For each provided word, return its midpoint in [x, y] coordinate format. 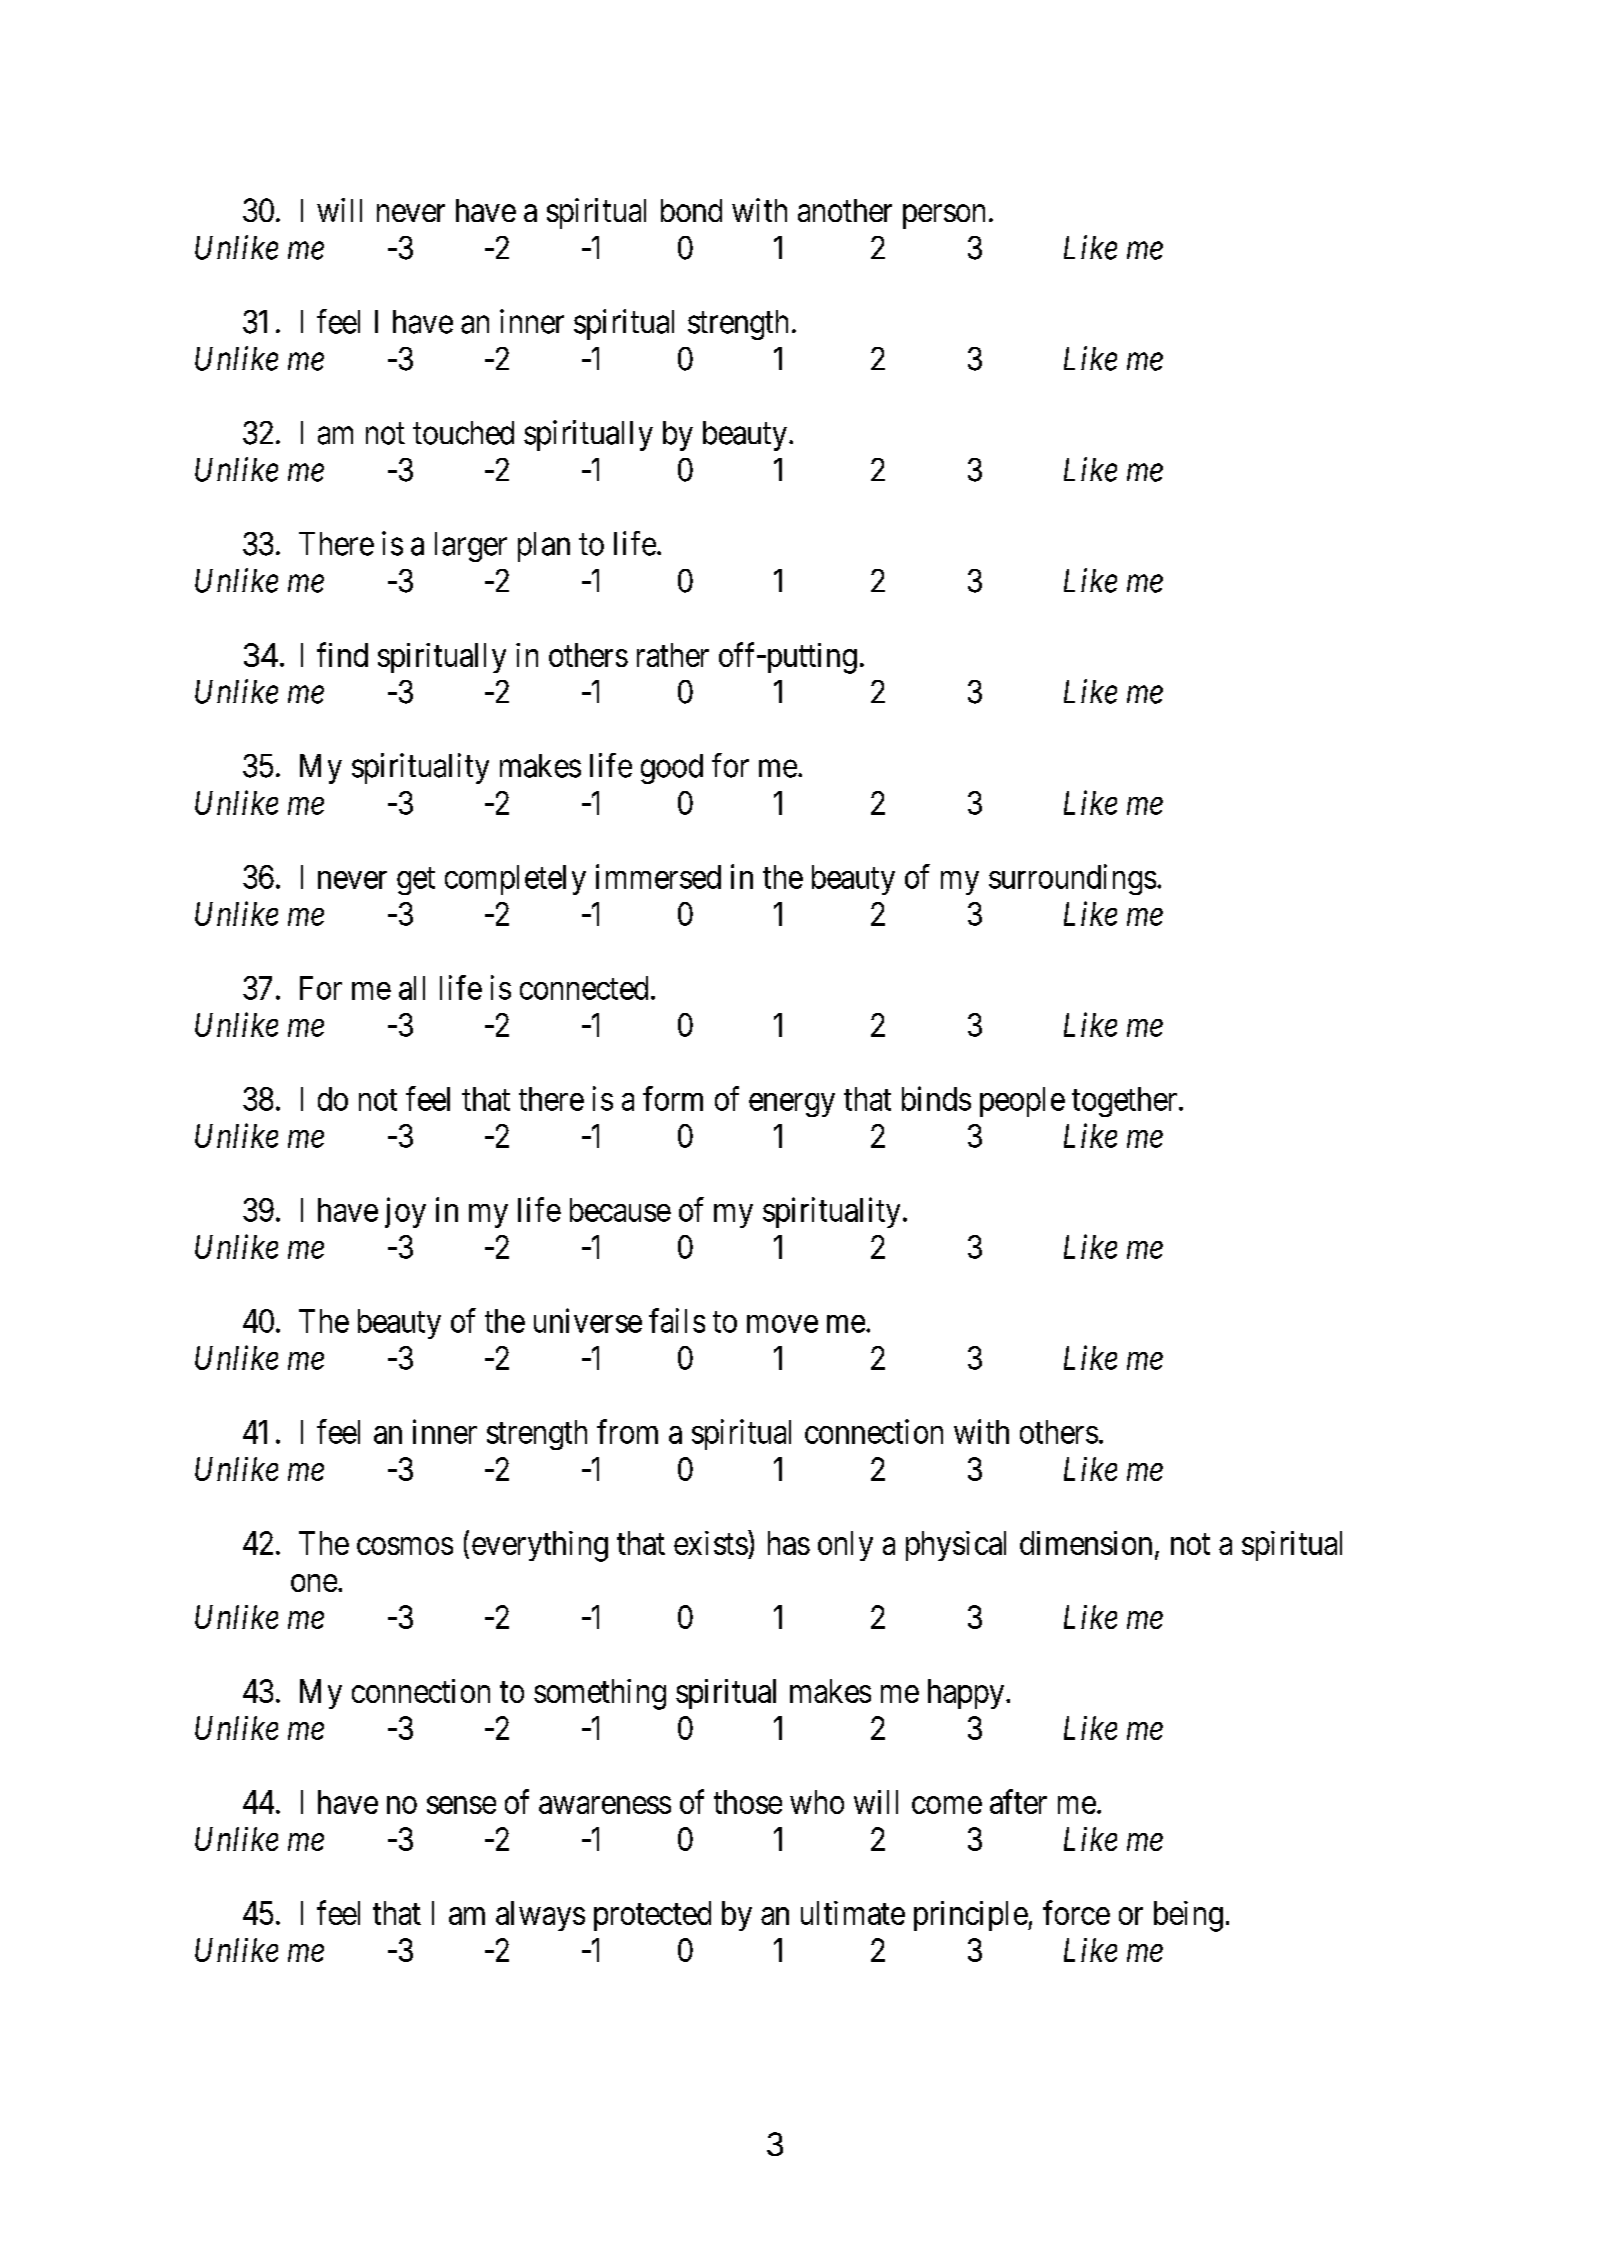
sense [461, 1805]
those [748, 1802]
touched [463, 433]
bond [691, 210]
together [1126, 1102]
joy [405, 1212]
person [944, 217]
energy [792, 1105]
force [1076, 1912]
